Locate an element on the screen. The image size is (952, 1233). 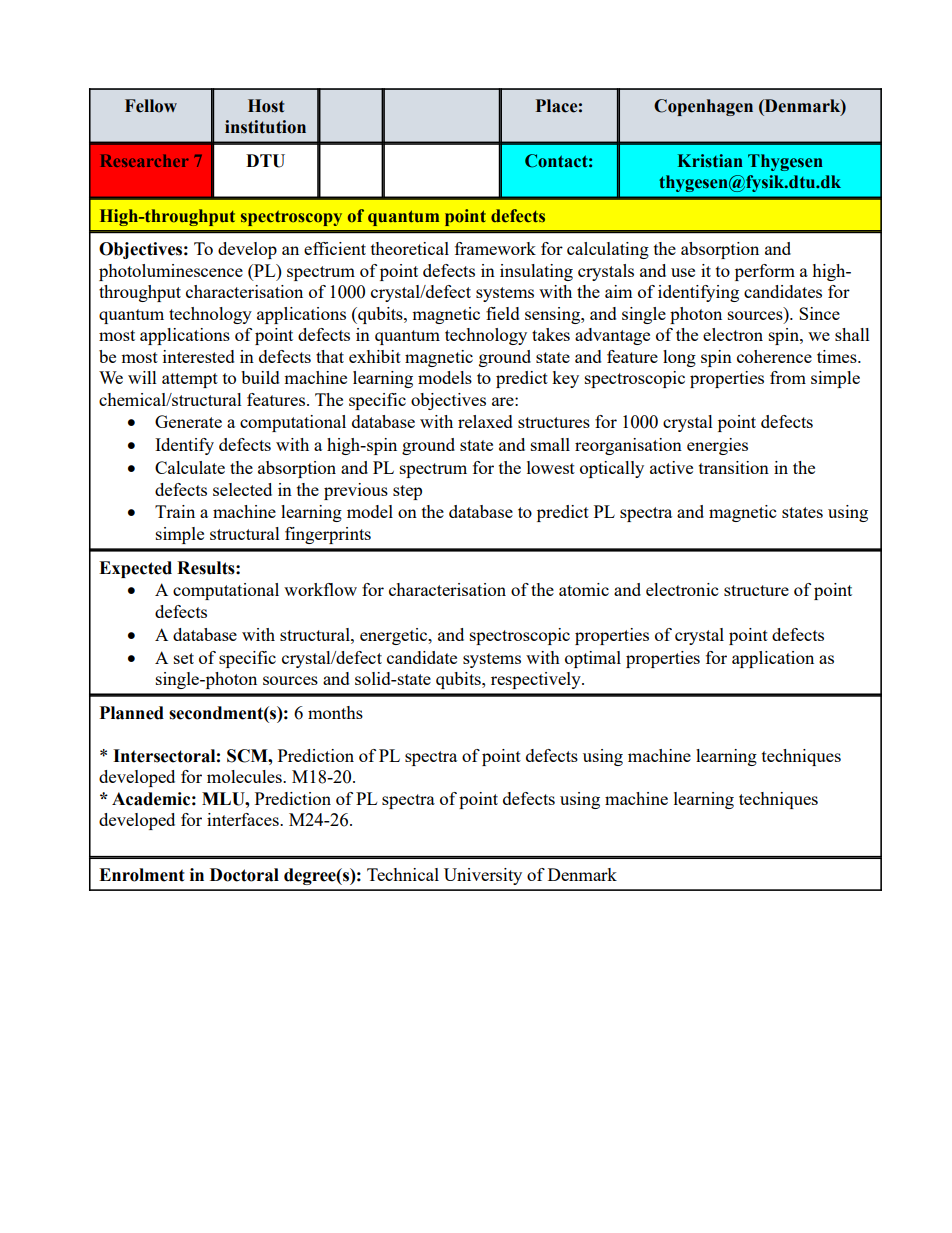
interested is located at coordinates (199, 356).
